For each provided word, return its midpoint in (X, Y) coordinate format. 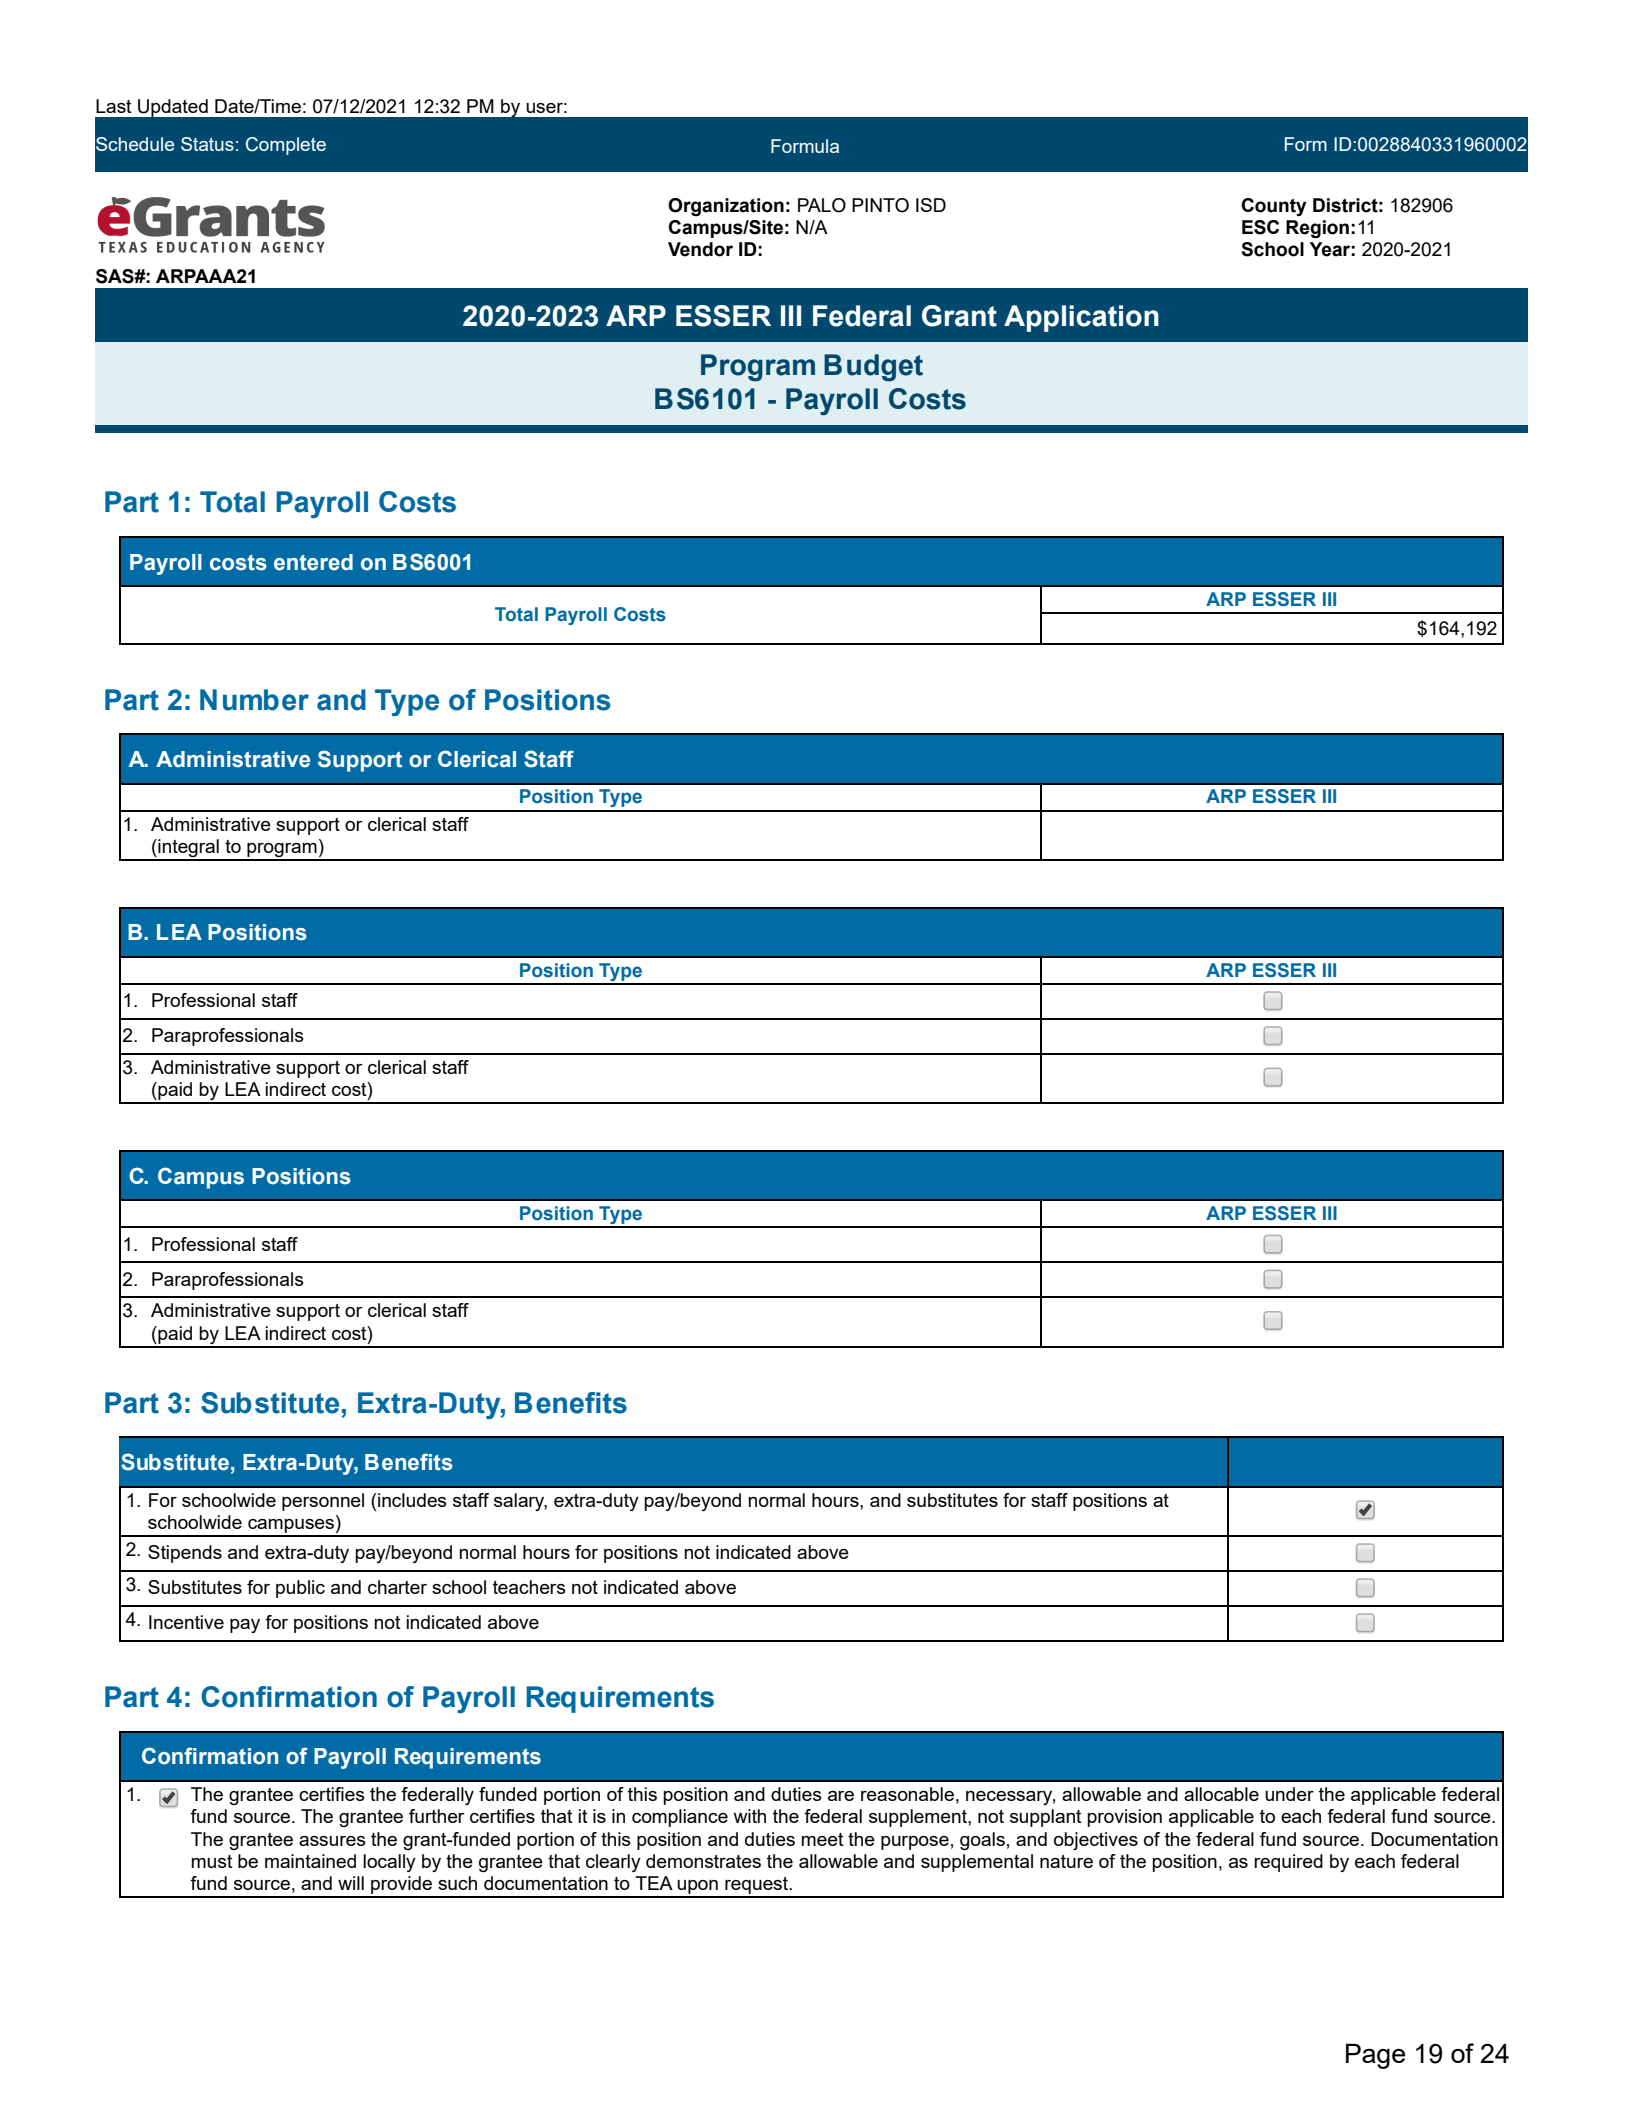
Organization (726, 207)
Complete (286, 146)
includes (411, 1500)
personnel (323, 1502)
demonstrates (703, 1861)
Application (1081, 318)
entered (313, 562)
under (1289, 1794)
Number (254, 700)
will (351, 1883)
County (1274, 207)
